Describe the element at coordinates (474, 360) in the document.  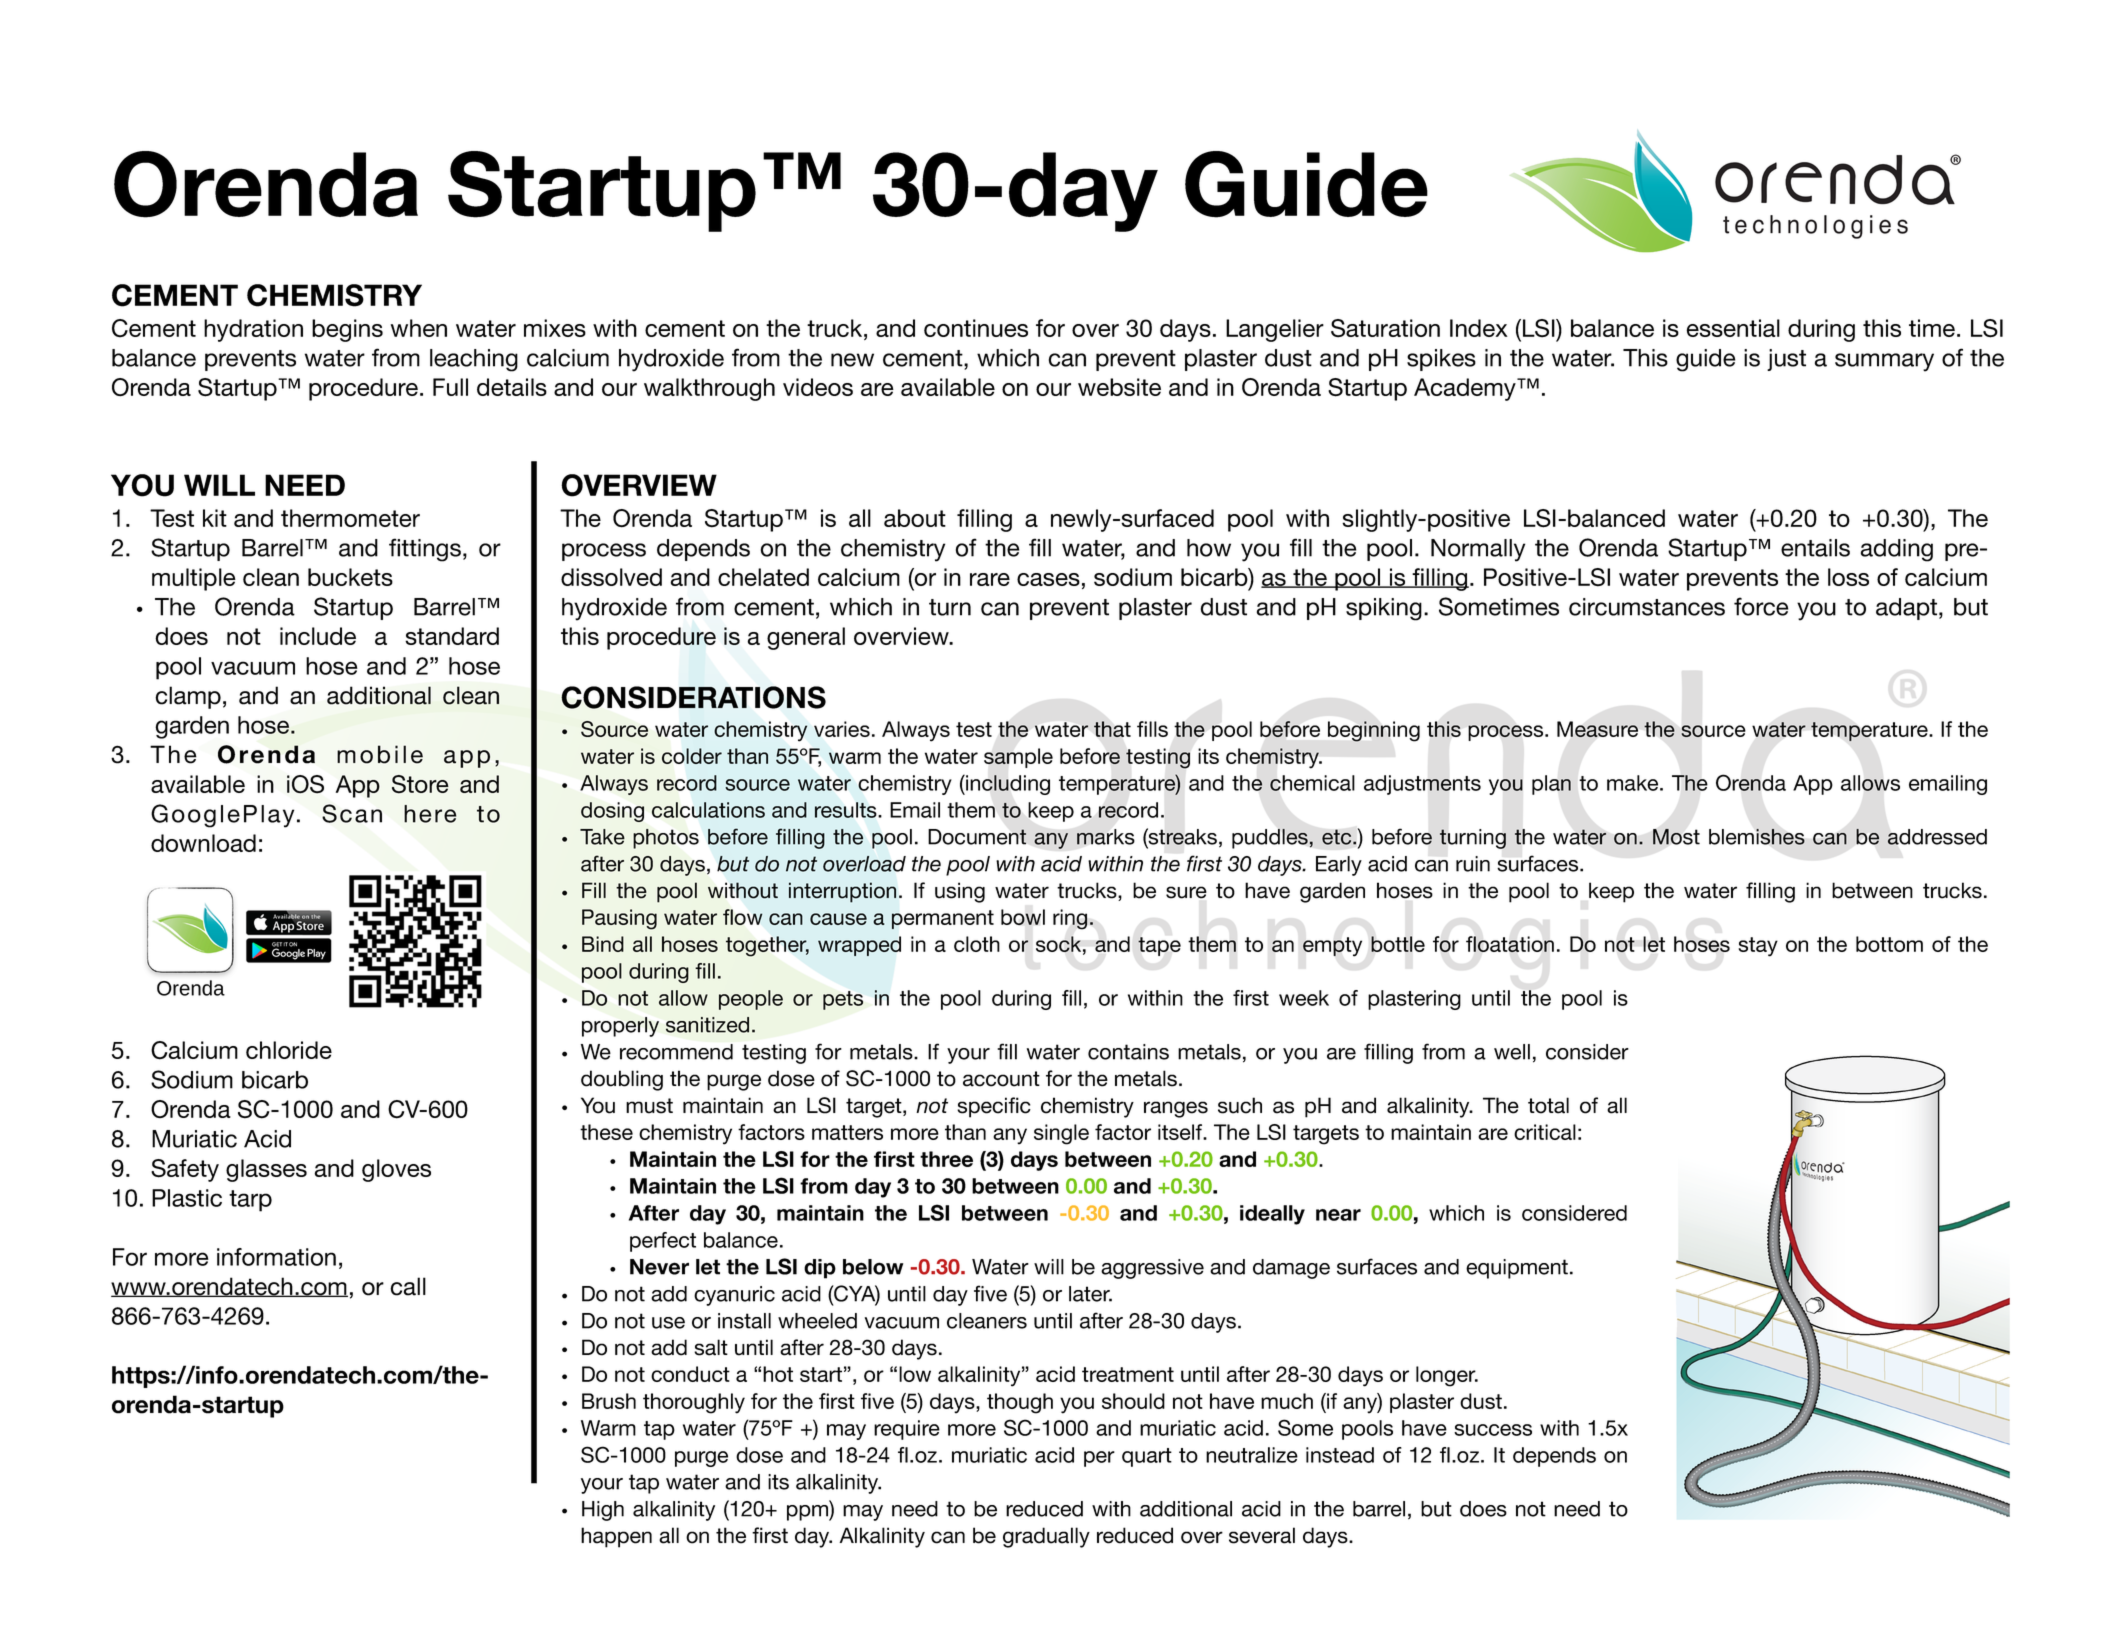
I see `leaching` at that location.
